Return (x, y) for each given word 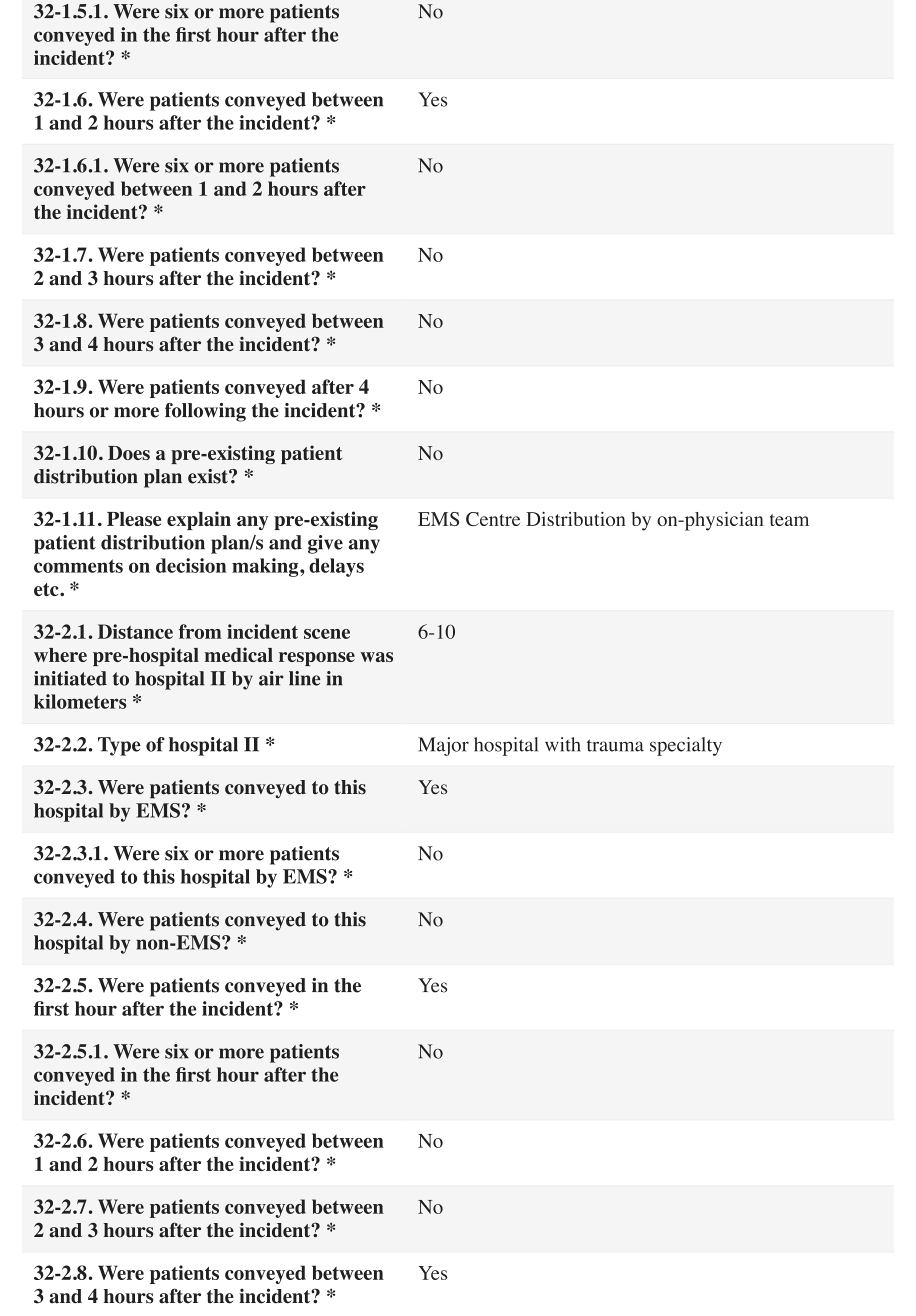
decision (191, 565)
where (60, 655)
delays (336, 567)
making (266, 567)
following (205, 412)
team (789, 520)
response (317, 659)
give (325, 544)
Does (129, 453)
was (376, 657)
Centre (493, 519)
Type (119, 746)
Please (134, 519)
